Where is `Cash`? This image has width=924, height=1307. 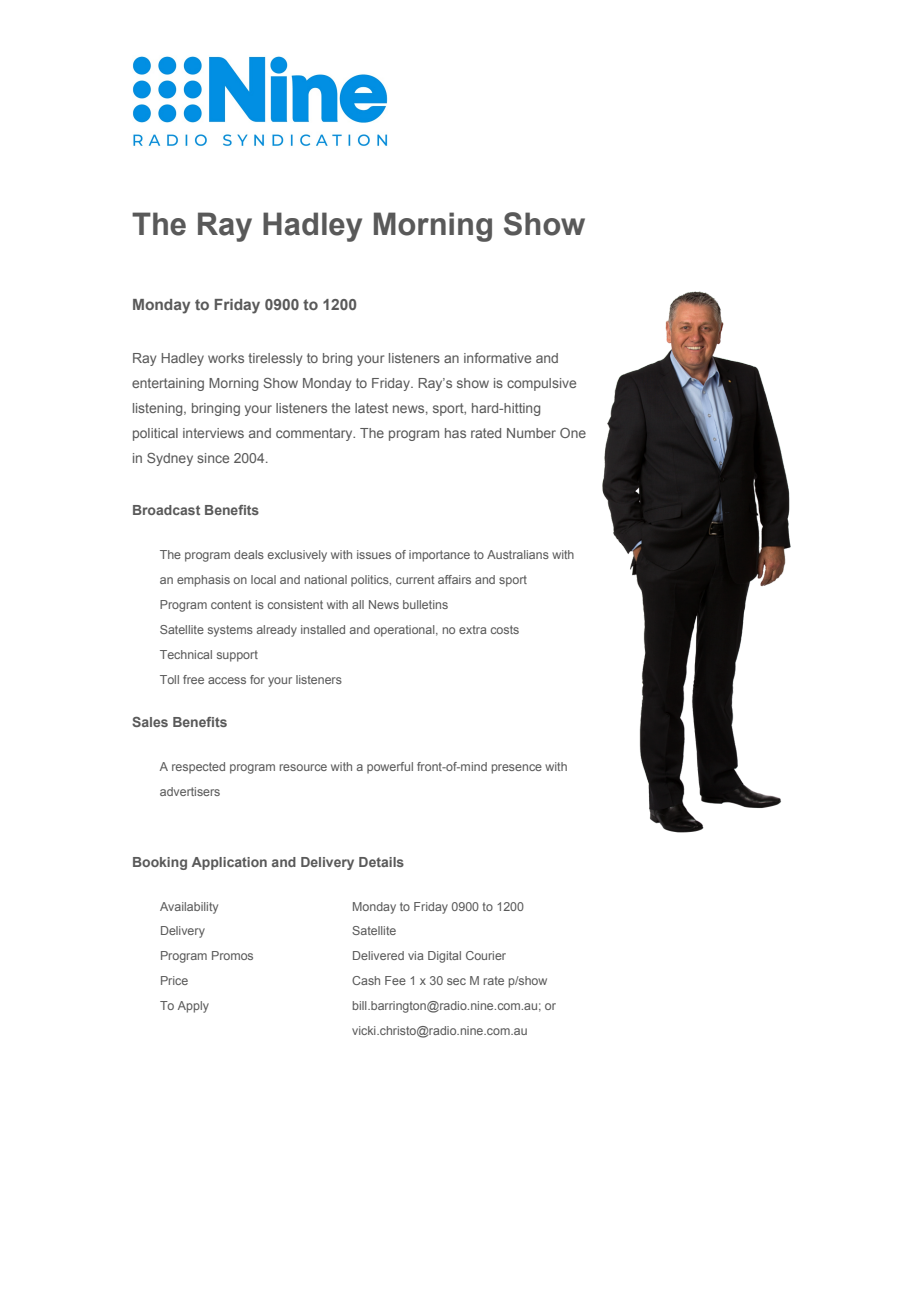
Cash is located at coordinates (366, 980).
